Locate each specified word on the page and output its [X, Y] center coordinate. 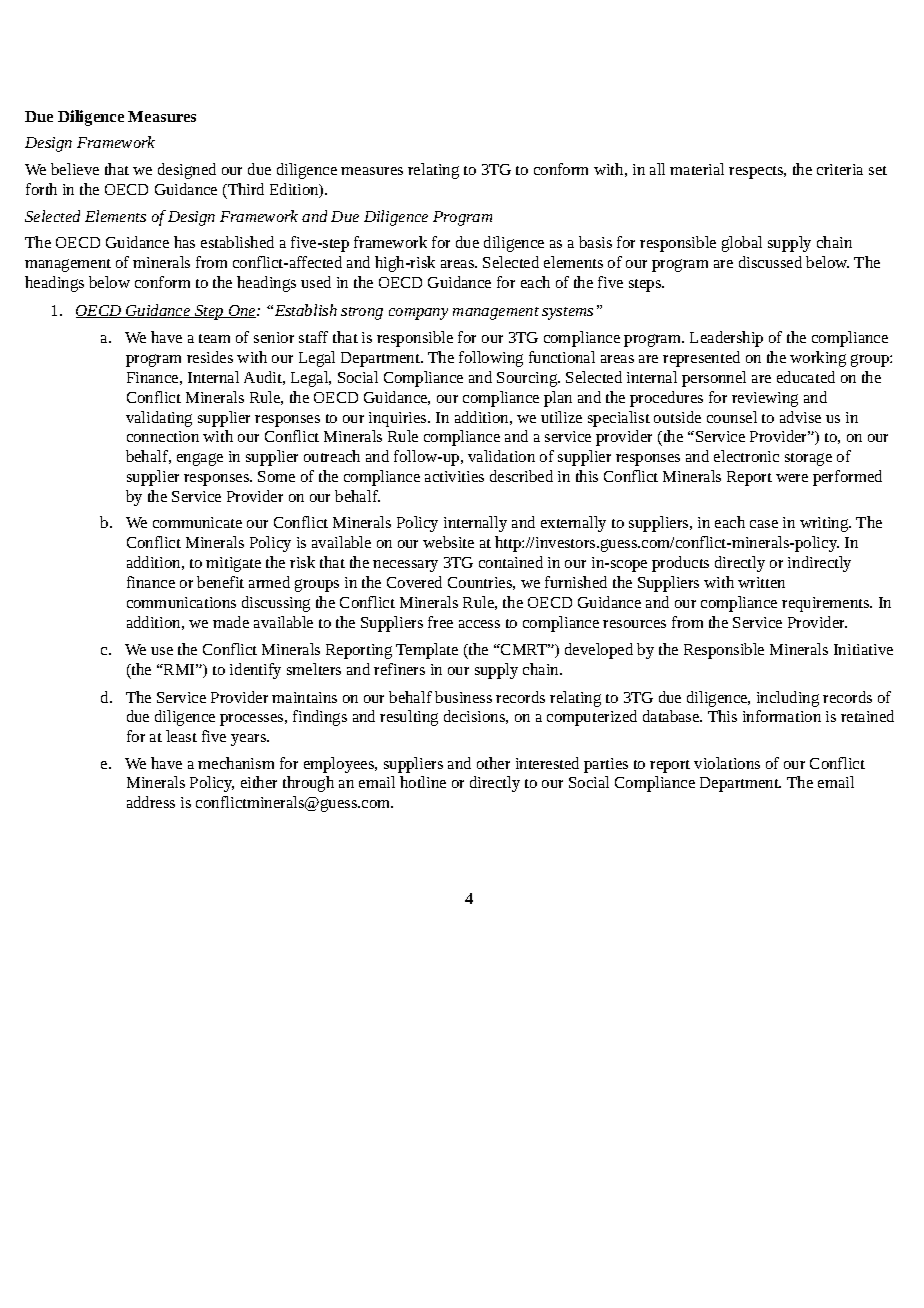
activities [454, 476]
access [479, 624]
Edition [295, 190]
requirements [826, 604]
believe [75, 169]
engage [200, 459]
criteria [840, 169]
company [418, 314]
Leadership [726, 339]
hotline [423, 782]
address [151, 802]
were [792, 478]
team [214, 338]
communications [181, 602]
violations [727, 763]
